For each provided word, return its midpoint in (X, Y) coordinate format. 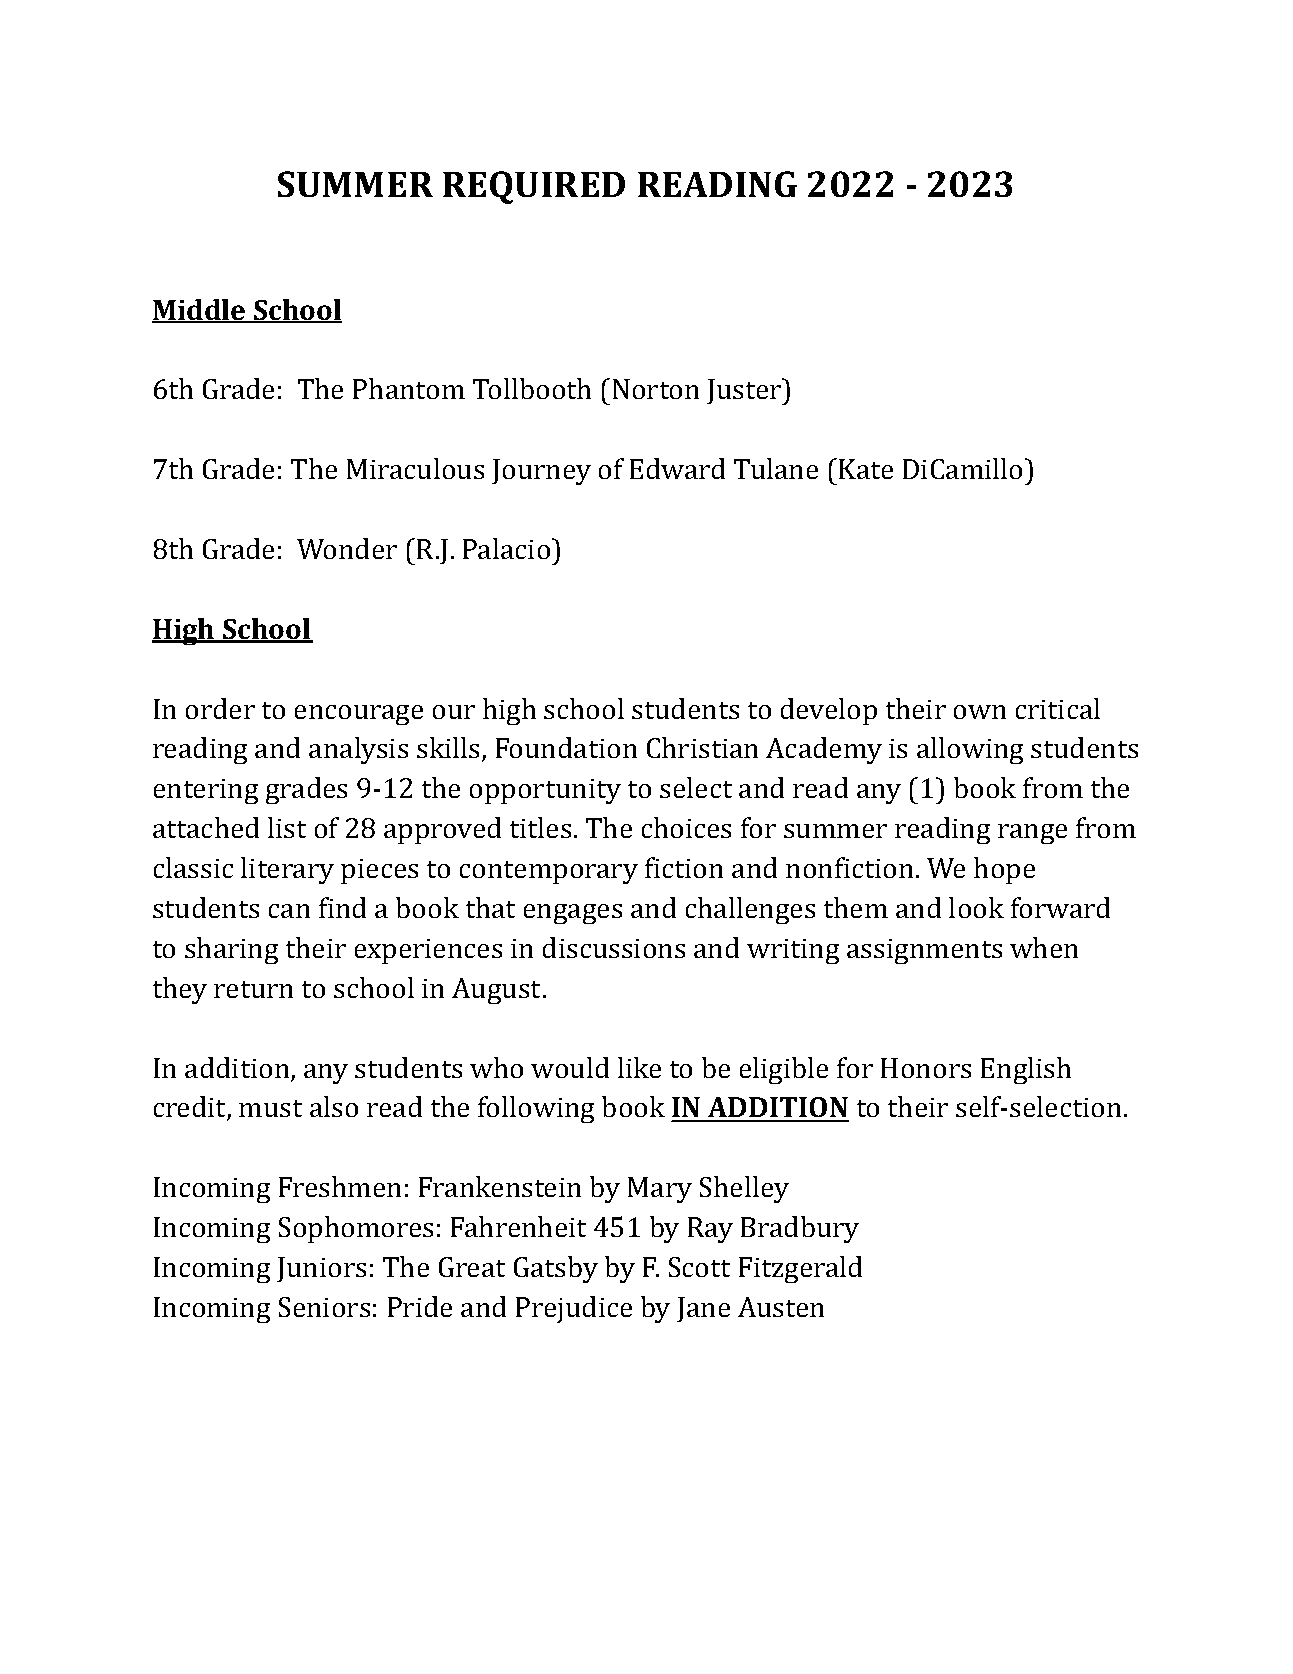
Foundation (566, 747)
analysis (358, 750)
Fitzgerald (800, 1269)
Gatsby (556, 1269)
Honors (926, 1068)
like (639, 1067)
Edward (677, 468)
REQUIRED (534, 187)
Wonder (347, 548)
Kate (866, 469)
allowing (970, 750)
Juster (745, 391)
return (253, 989)
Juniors (321, 1269)
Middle (200, 311)
